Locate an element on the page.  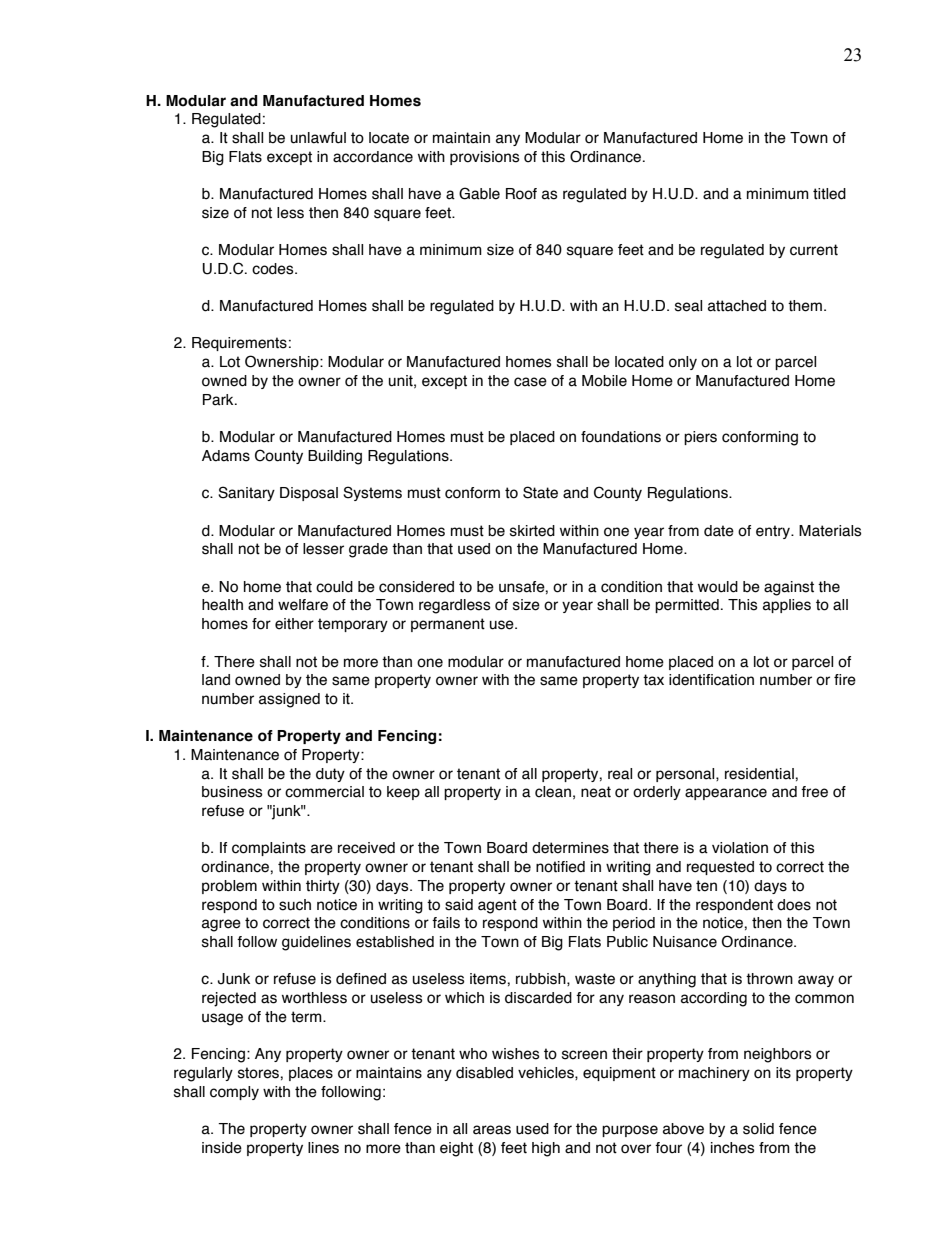
attached is located at coordinates (737, 306).
